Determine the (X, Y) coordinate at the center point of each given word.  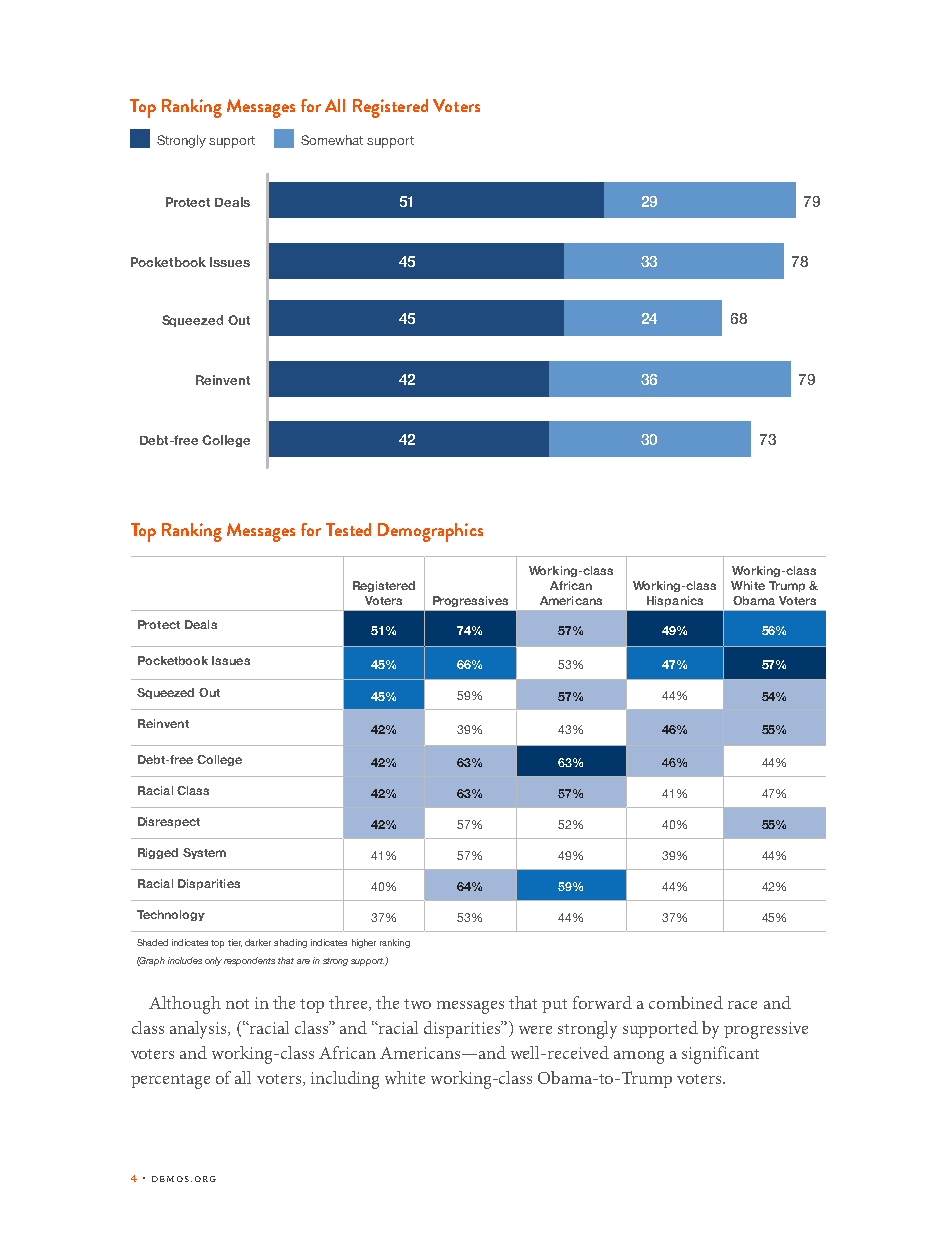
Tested (348, 529)
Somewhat (332, 140)
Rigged (158, 853)
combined (686, 1002)
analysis (199, 1030)
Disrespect (169, 822)
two (417, 1004)
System (204, 853)
